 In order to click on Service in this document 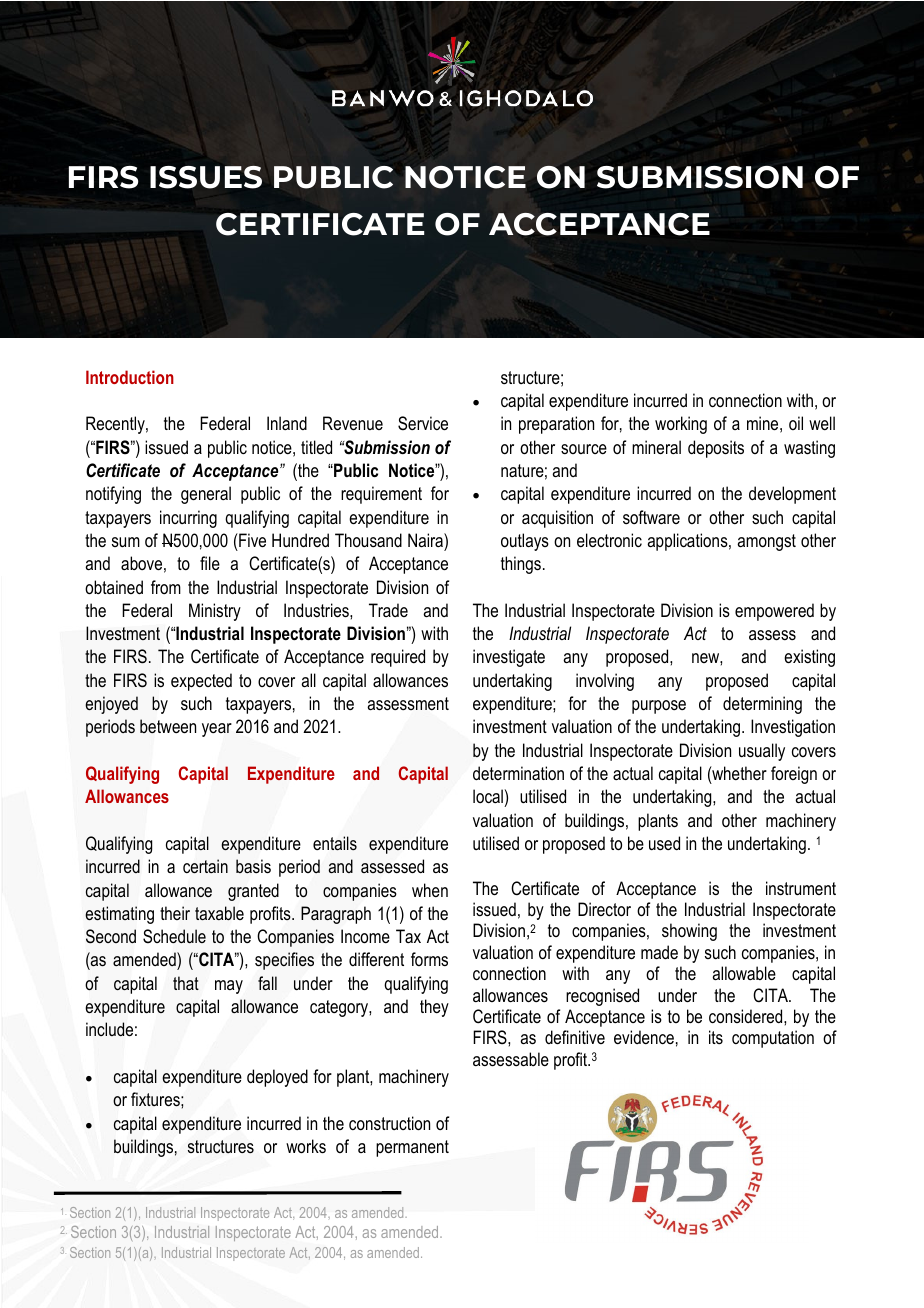, I will do `click(423, 423)`.
